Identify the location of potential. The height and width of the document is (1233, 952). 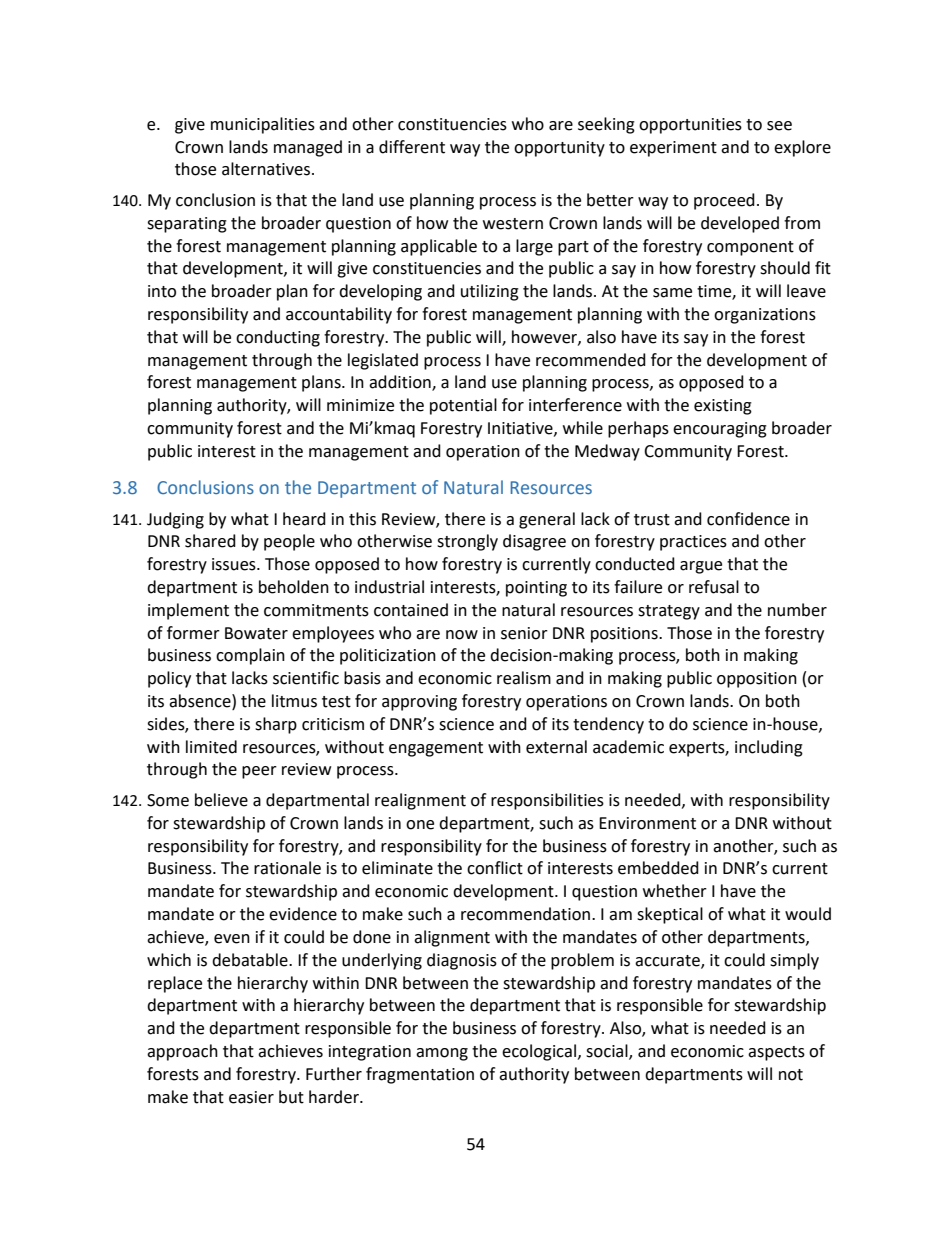
(463, 406).
